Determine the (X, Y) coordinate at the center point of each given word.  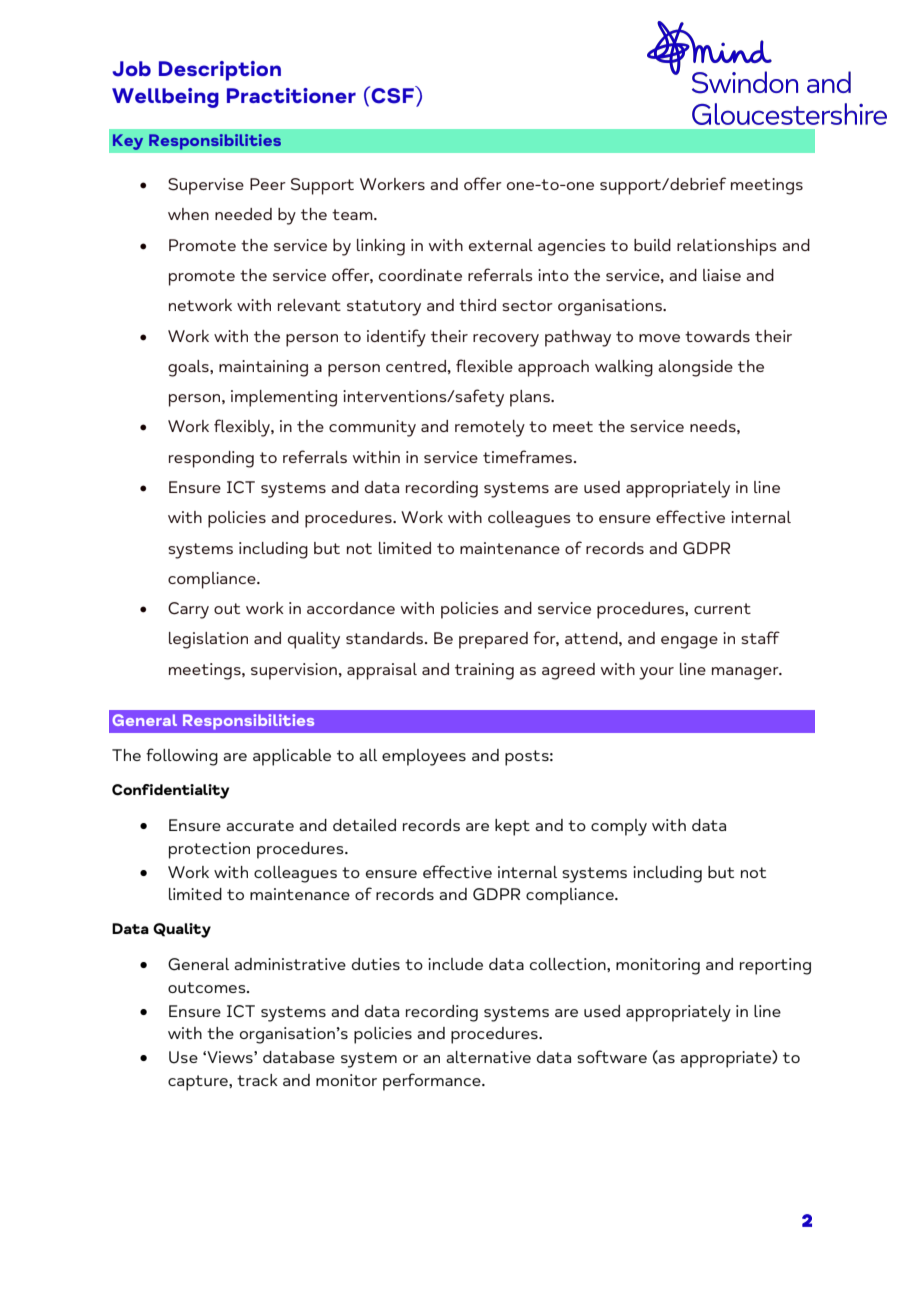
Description (220, 71)
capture (199, 1083)
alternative (488, 1057)
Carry (188, 610)
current (722, 608)
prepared (493, 640)
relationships (727, 247)
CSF (392, 95)
